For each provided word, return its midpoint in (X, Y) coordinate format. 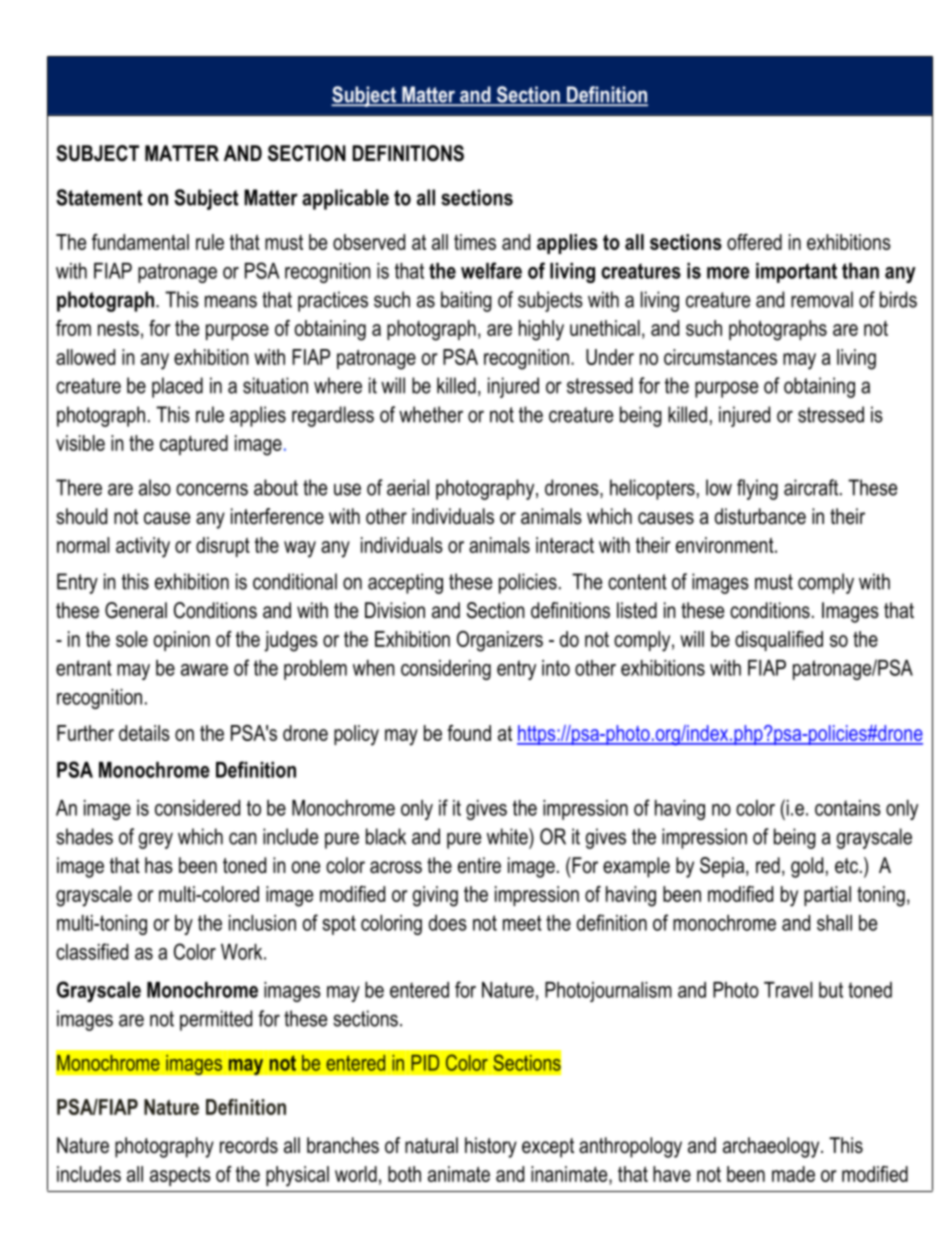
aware (204, 670)
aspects (180, 1176)
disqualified (779, 641)
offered (754, 242)
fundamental (140, 242)
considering (446, 670)
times (475, 242)
